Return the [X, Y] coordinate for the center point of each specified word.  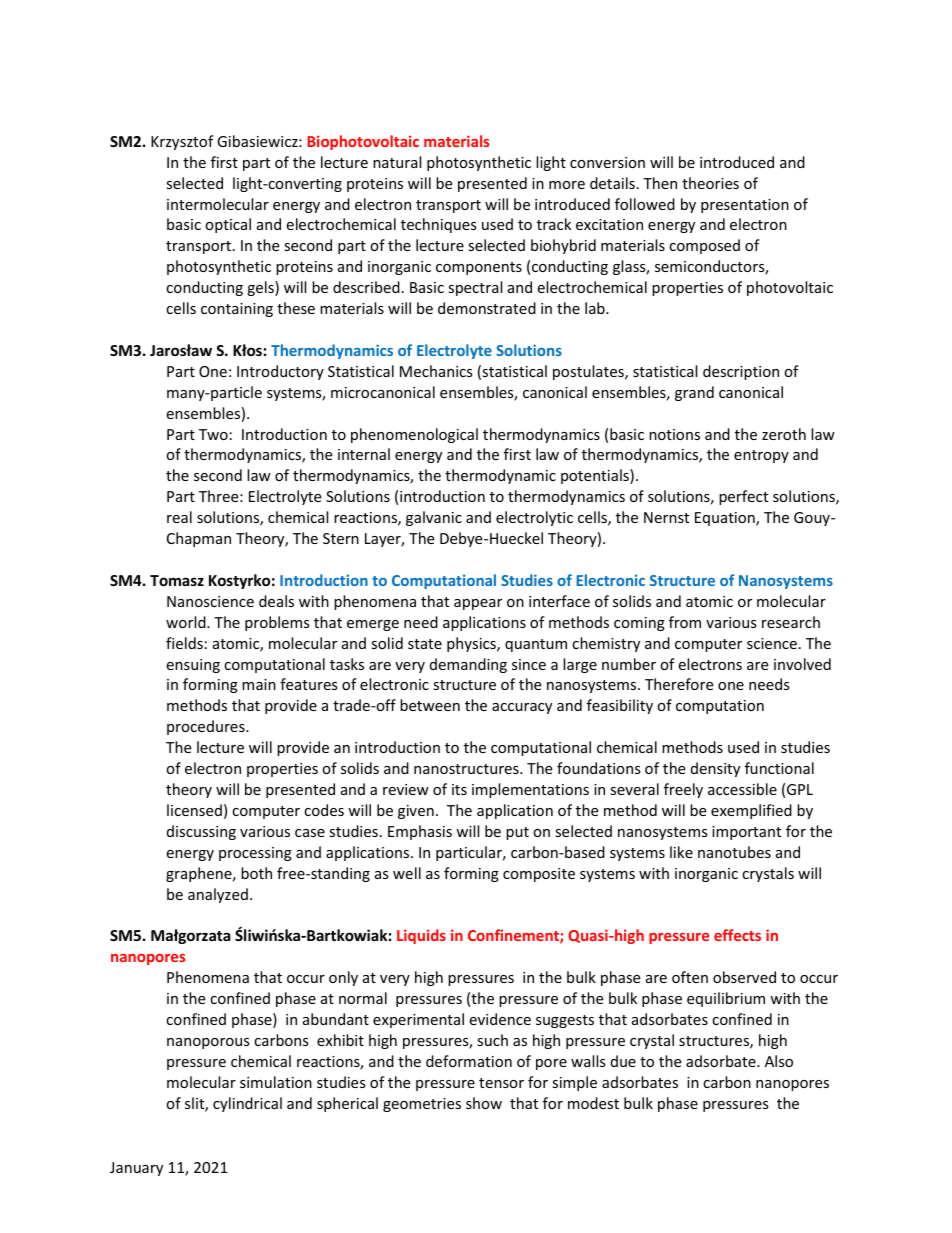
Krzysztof [182, 142]
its [459, 789]
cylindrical [247, 1104]
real [179, 517]
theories [710, 183]
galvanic [434, 518]
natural [397, 162]
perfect [743, 497]
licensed [194, 810]
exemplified [751, 811]
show [484, 1103]
